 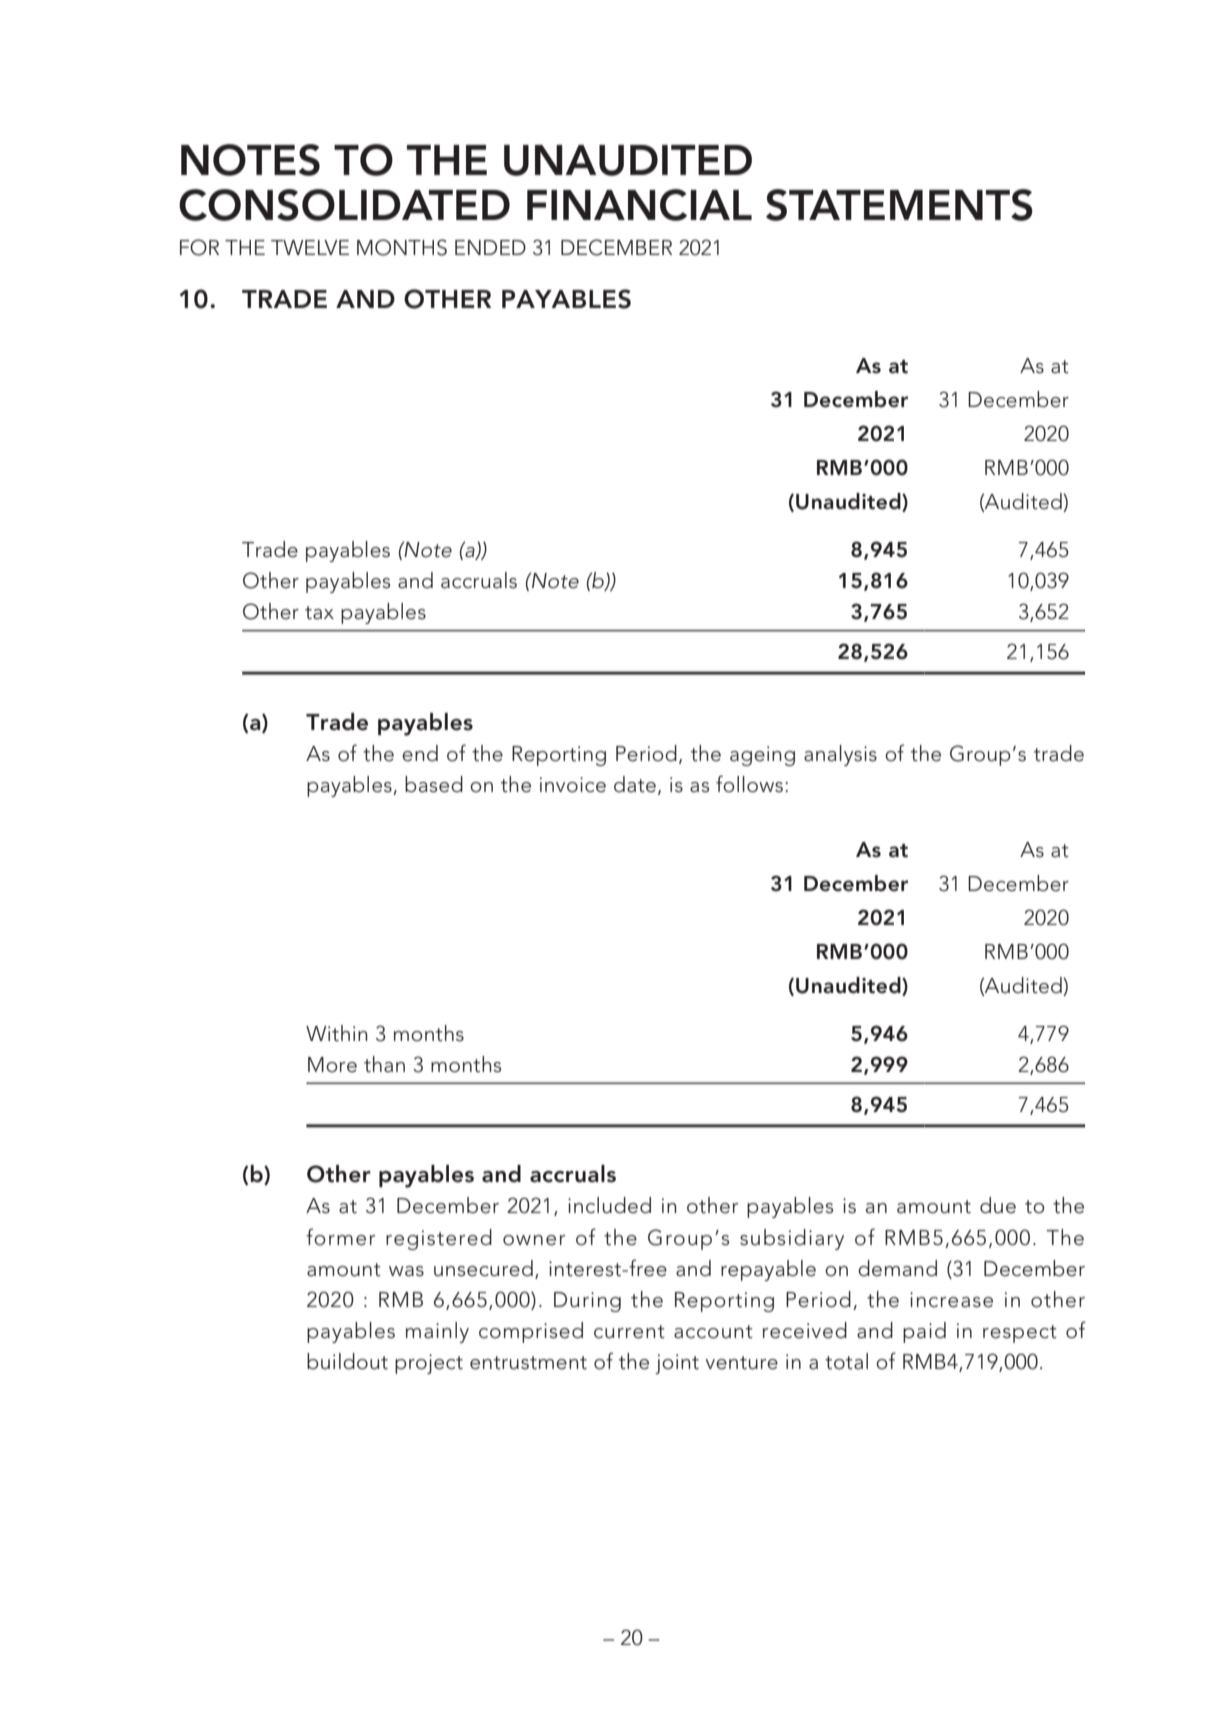 I want to click on FINANCIAL, so click(x=639, y=205).
